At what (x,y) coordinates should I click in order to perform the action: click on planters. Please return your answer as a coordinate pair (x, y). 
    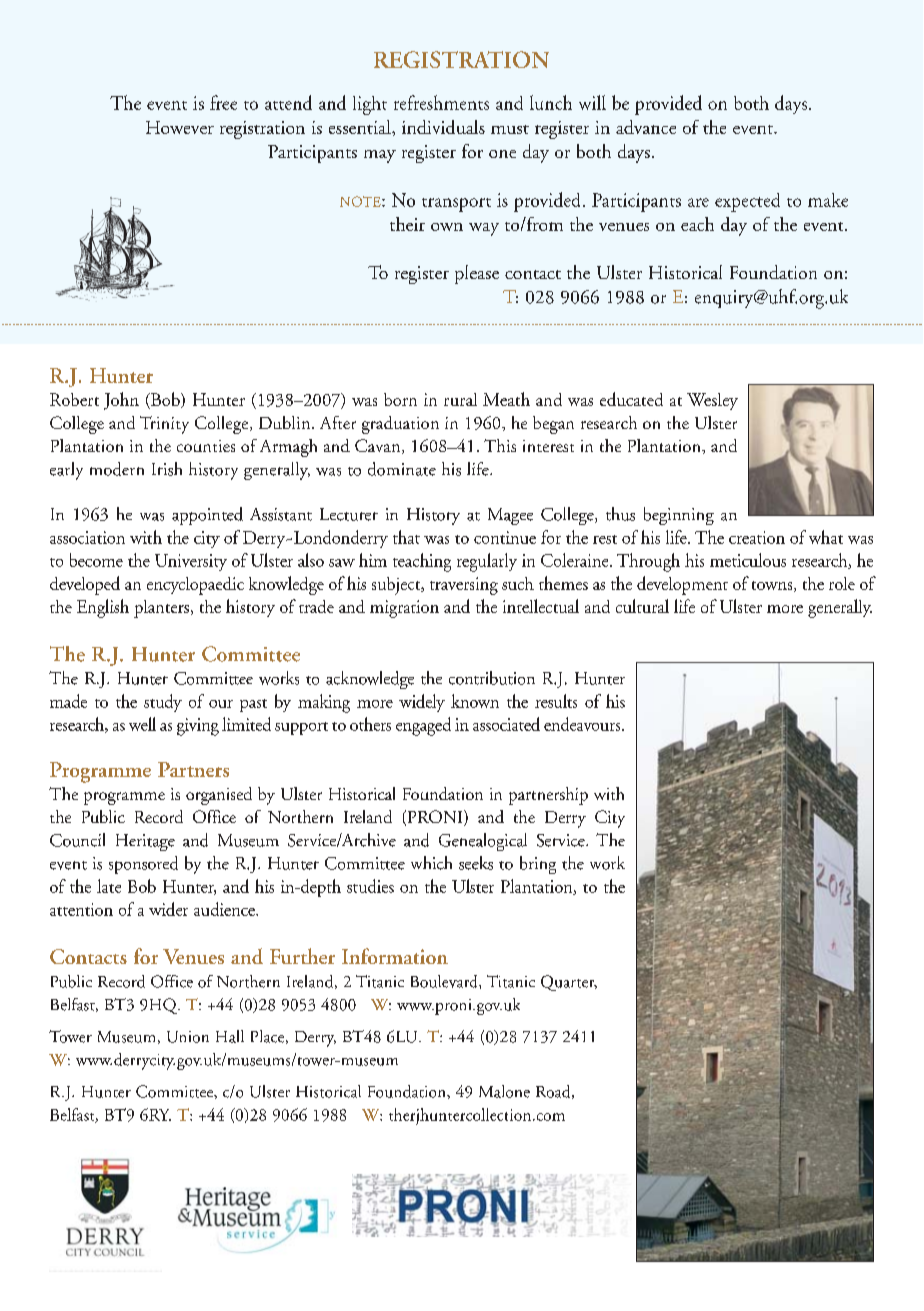
    Looking at the image, I should click on (161, 609).
